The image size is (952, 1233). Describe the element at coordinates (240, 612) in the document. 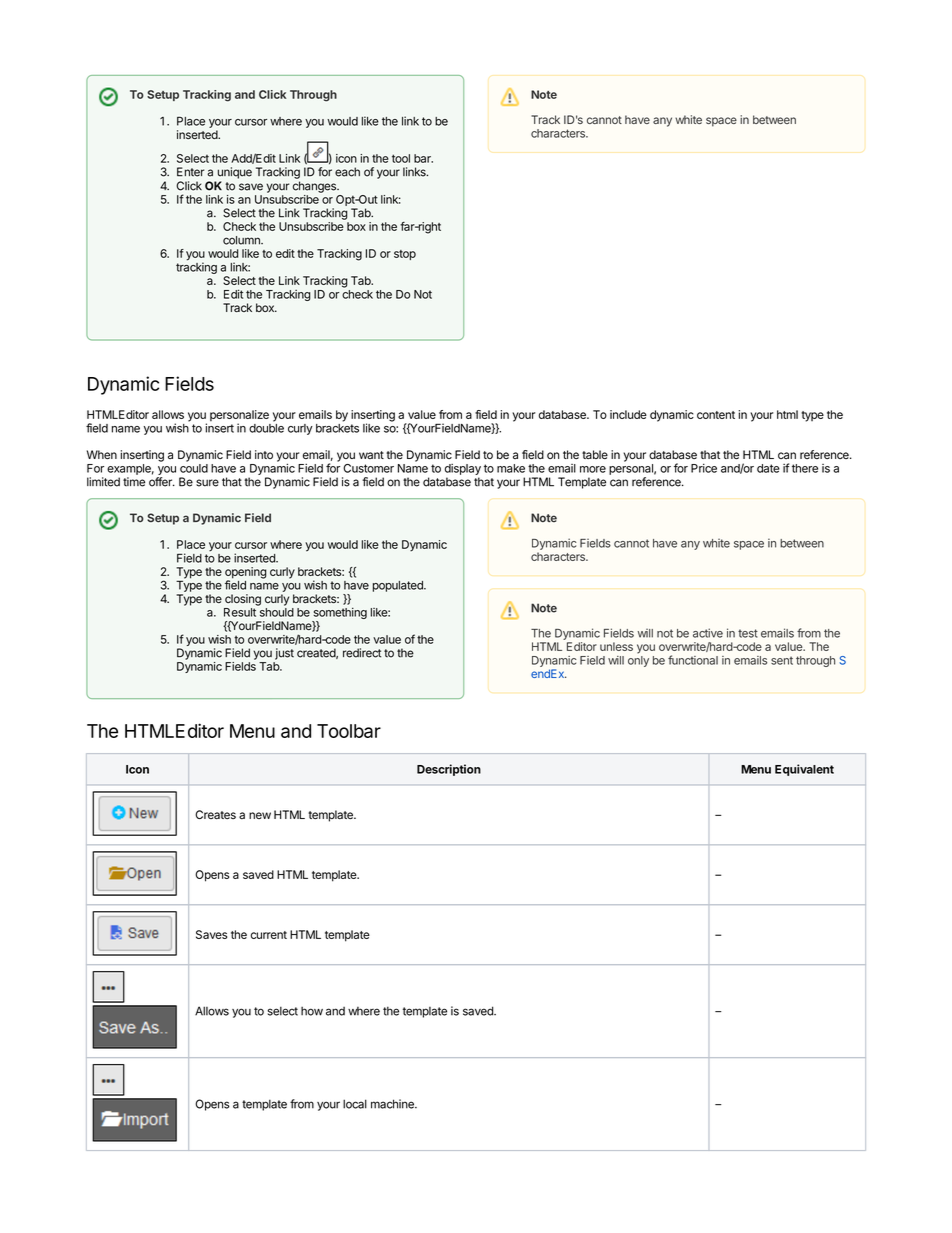

I see `Result` at that location.
